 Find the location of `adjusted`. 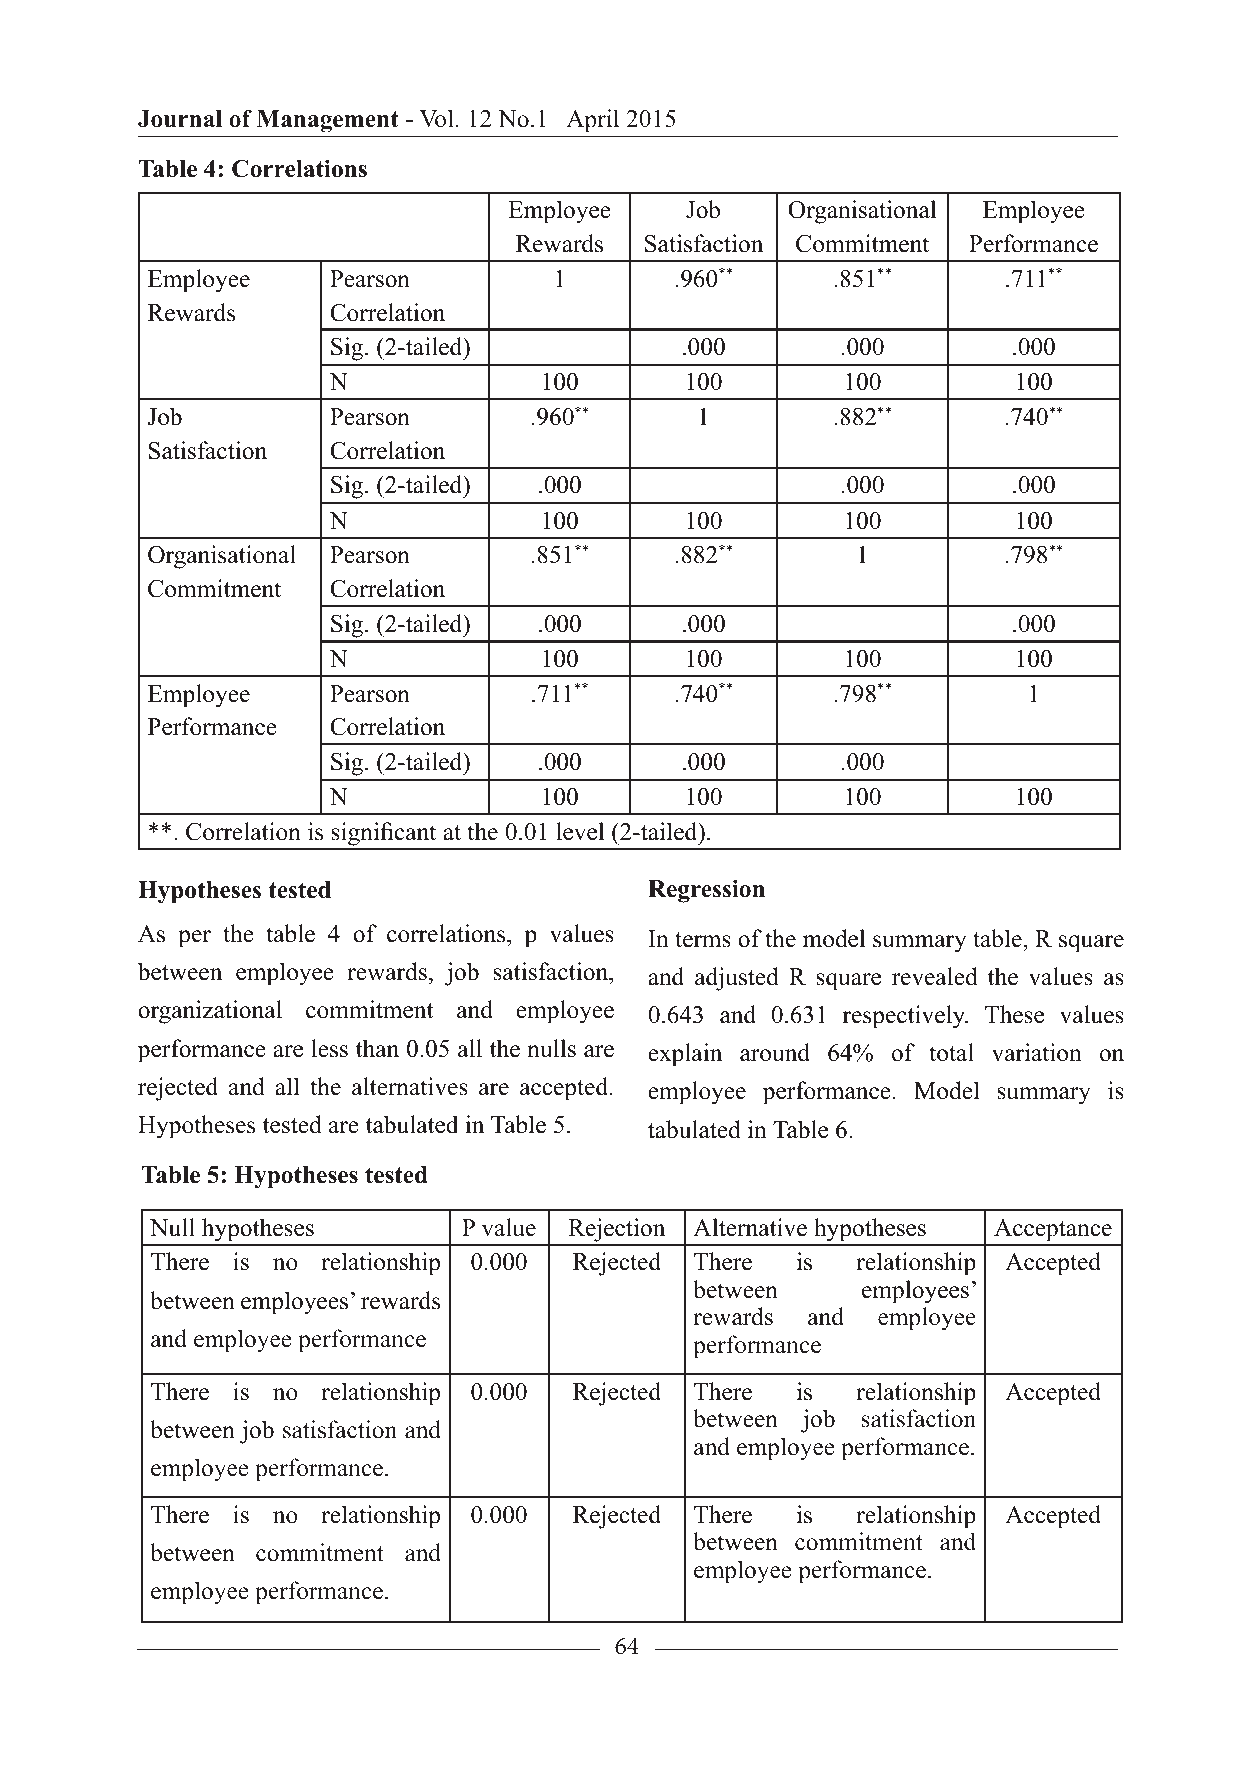

adjusted is located at coordinates (737, 979).
